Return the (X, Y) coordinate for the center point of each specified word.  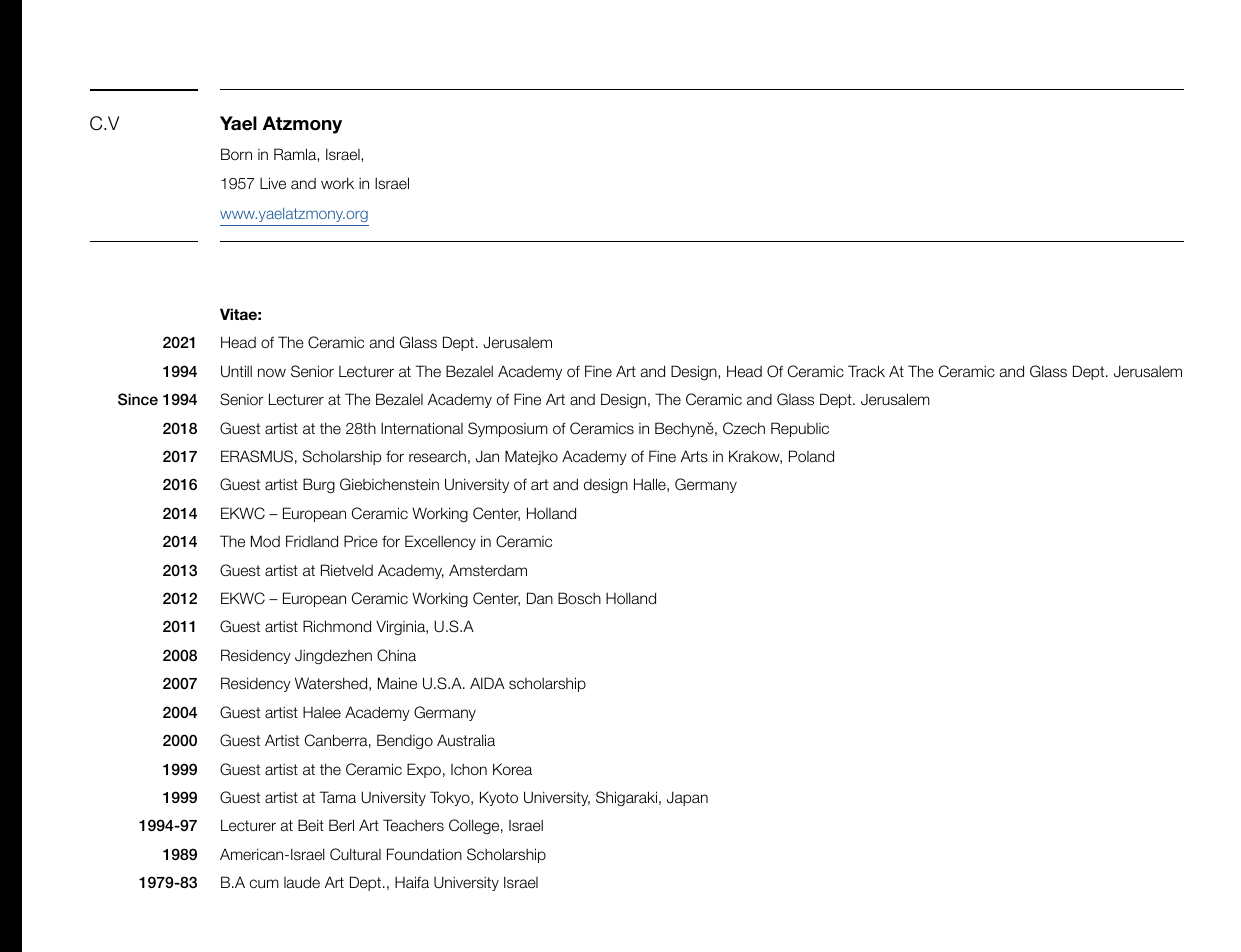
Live (273, 183)
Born (236, 154)
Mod (265, 541)
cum (264, 883)
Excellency (440, 542)
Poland (811, 456)
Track (866, 371)
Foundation (424, 854)
